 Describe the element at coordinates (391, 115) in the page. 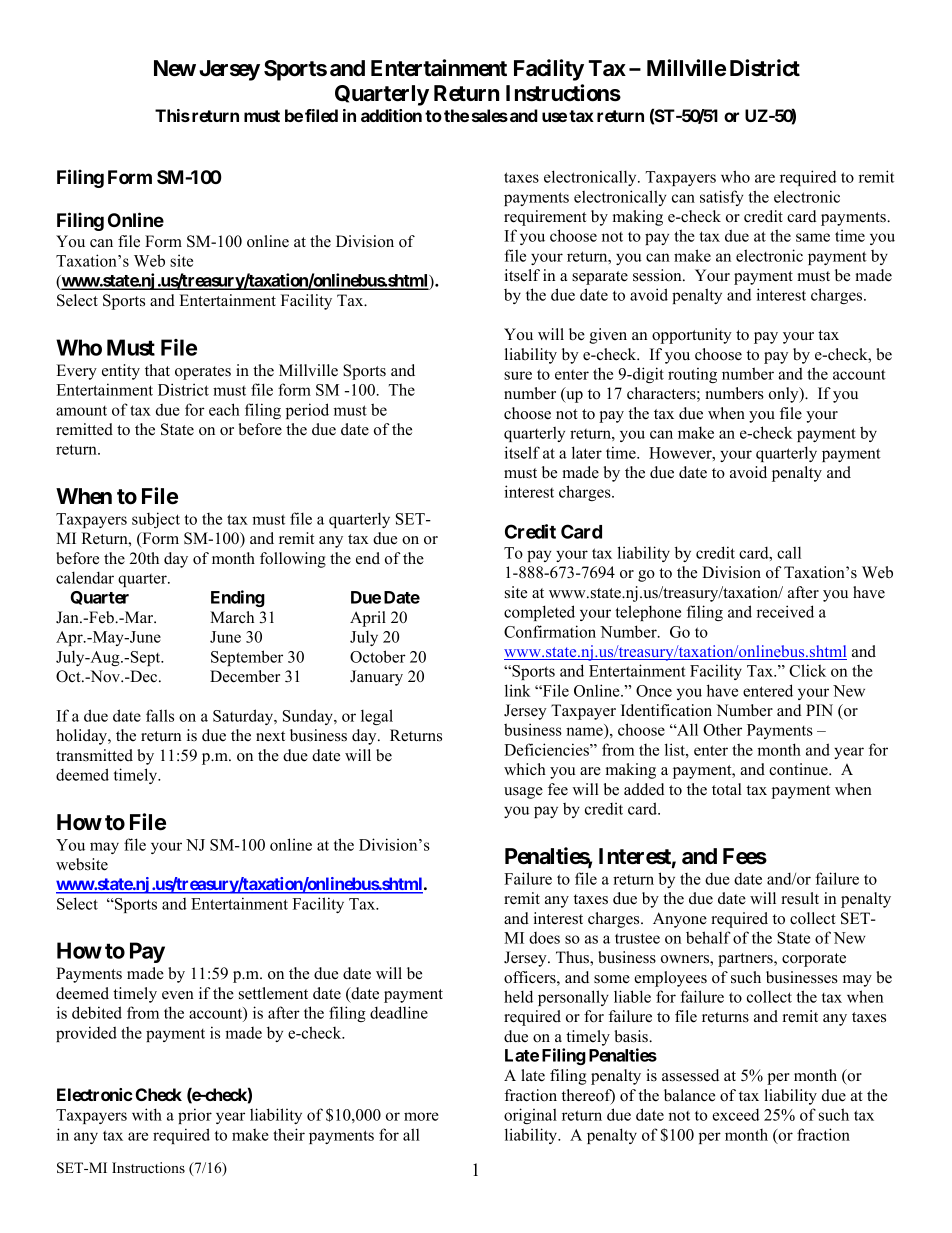

I see `addition` at that location.
